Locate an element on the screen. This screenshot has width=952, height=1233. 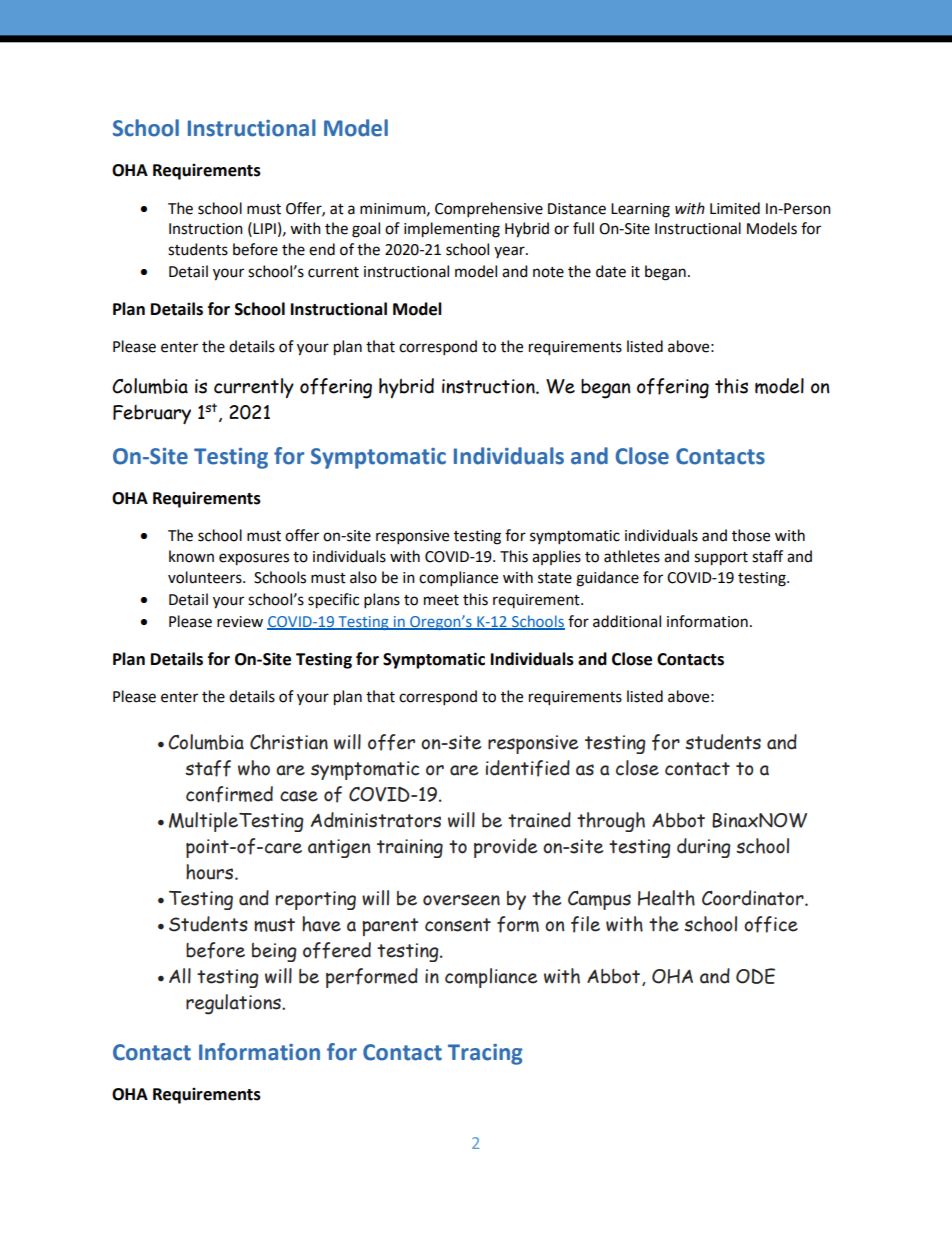
implementing is located at coordinates (452, 230).
